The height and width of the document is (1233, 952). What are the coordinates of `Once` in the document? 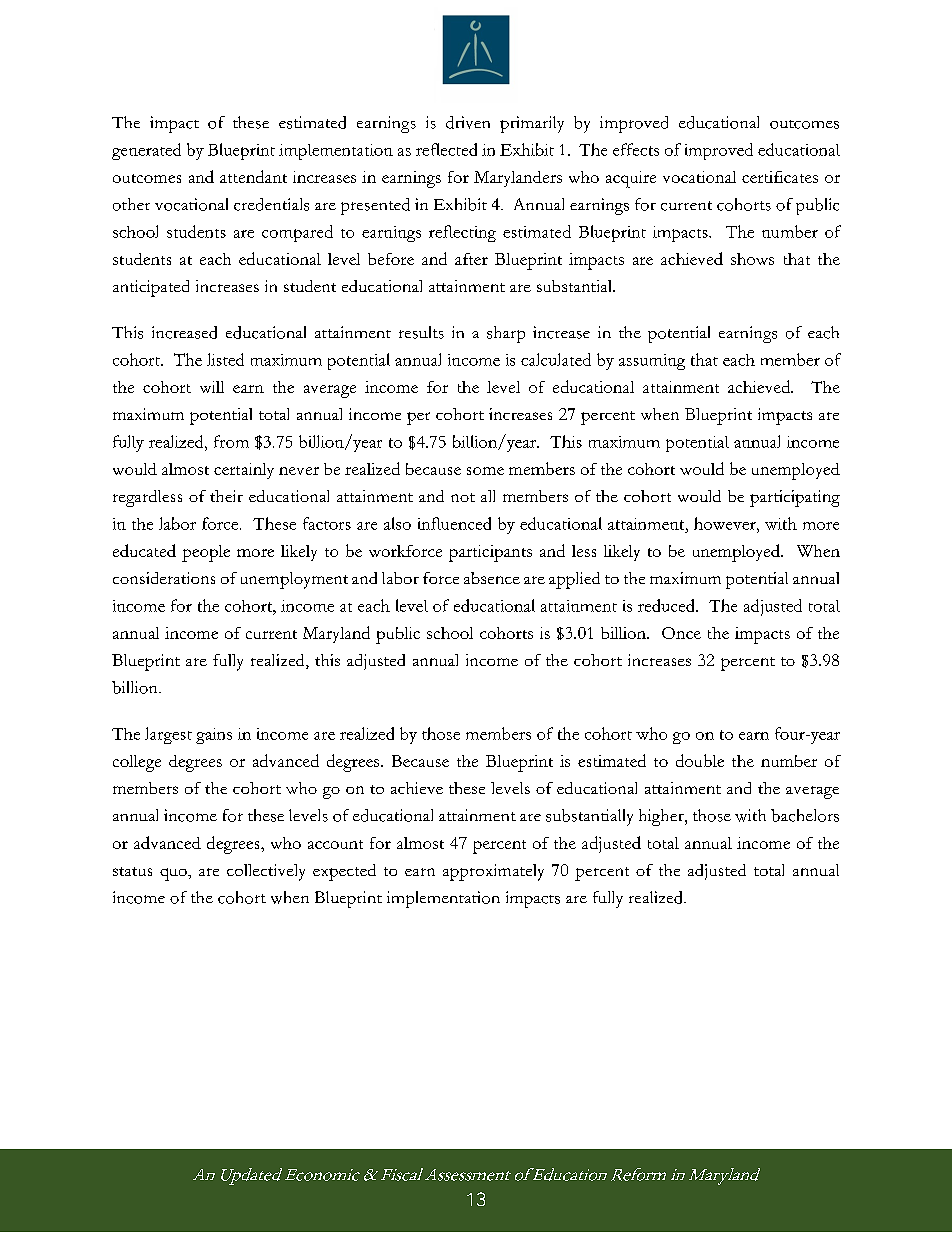 It's located at (681, 633).
